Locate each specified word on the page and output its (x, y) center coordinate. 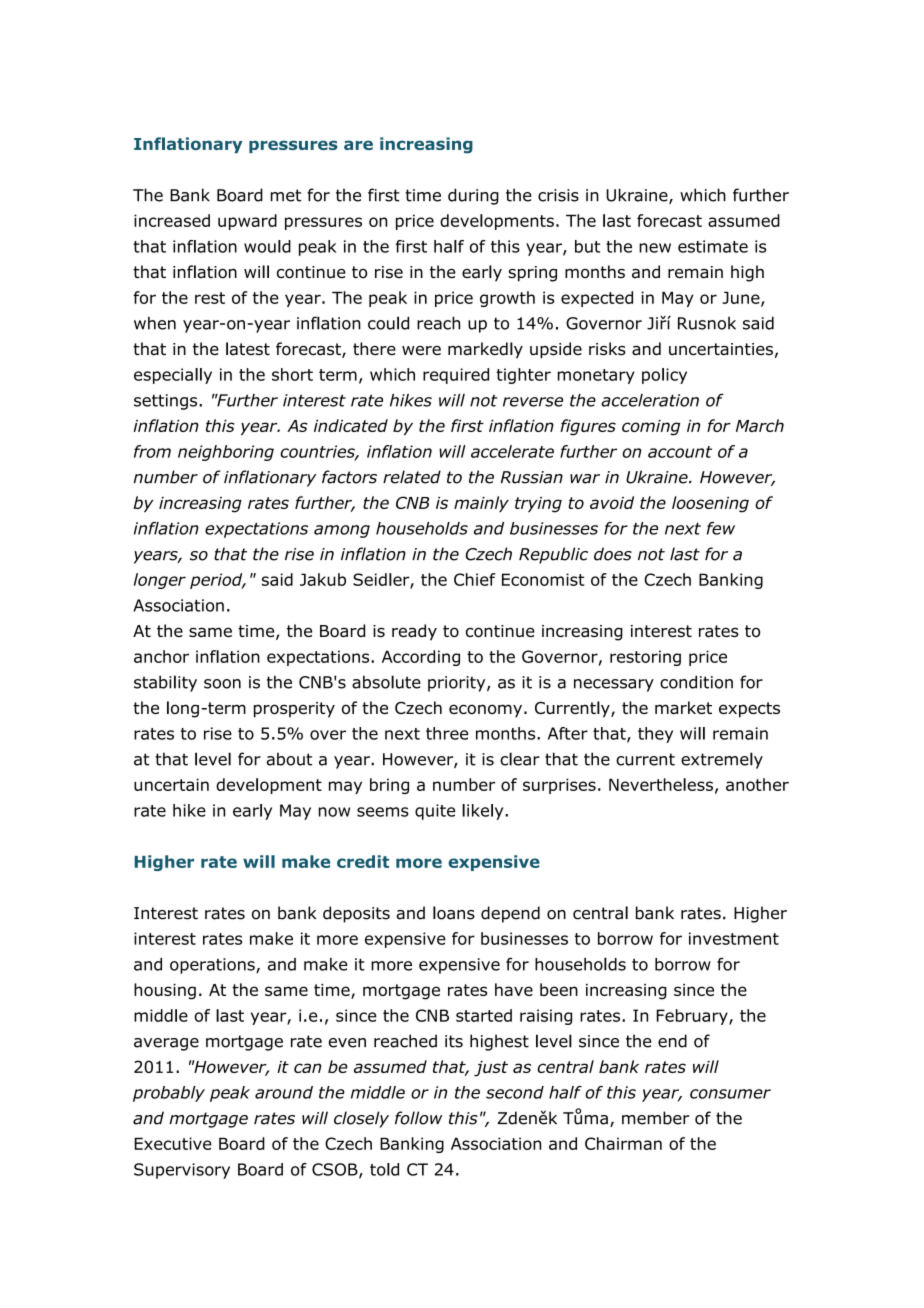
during (473, 196)
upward (247, 222)
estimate (713, 246)
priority (458, 684)
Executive (173, 1143)
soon (222, 684)
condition (696, 682)
